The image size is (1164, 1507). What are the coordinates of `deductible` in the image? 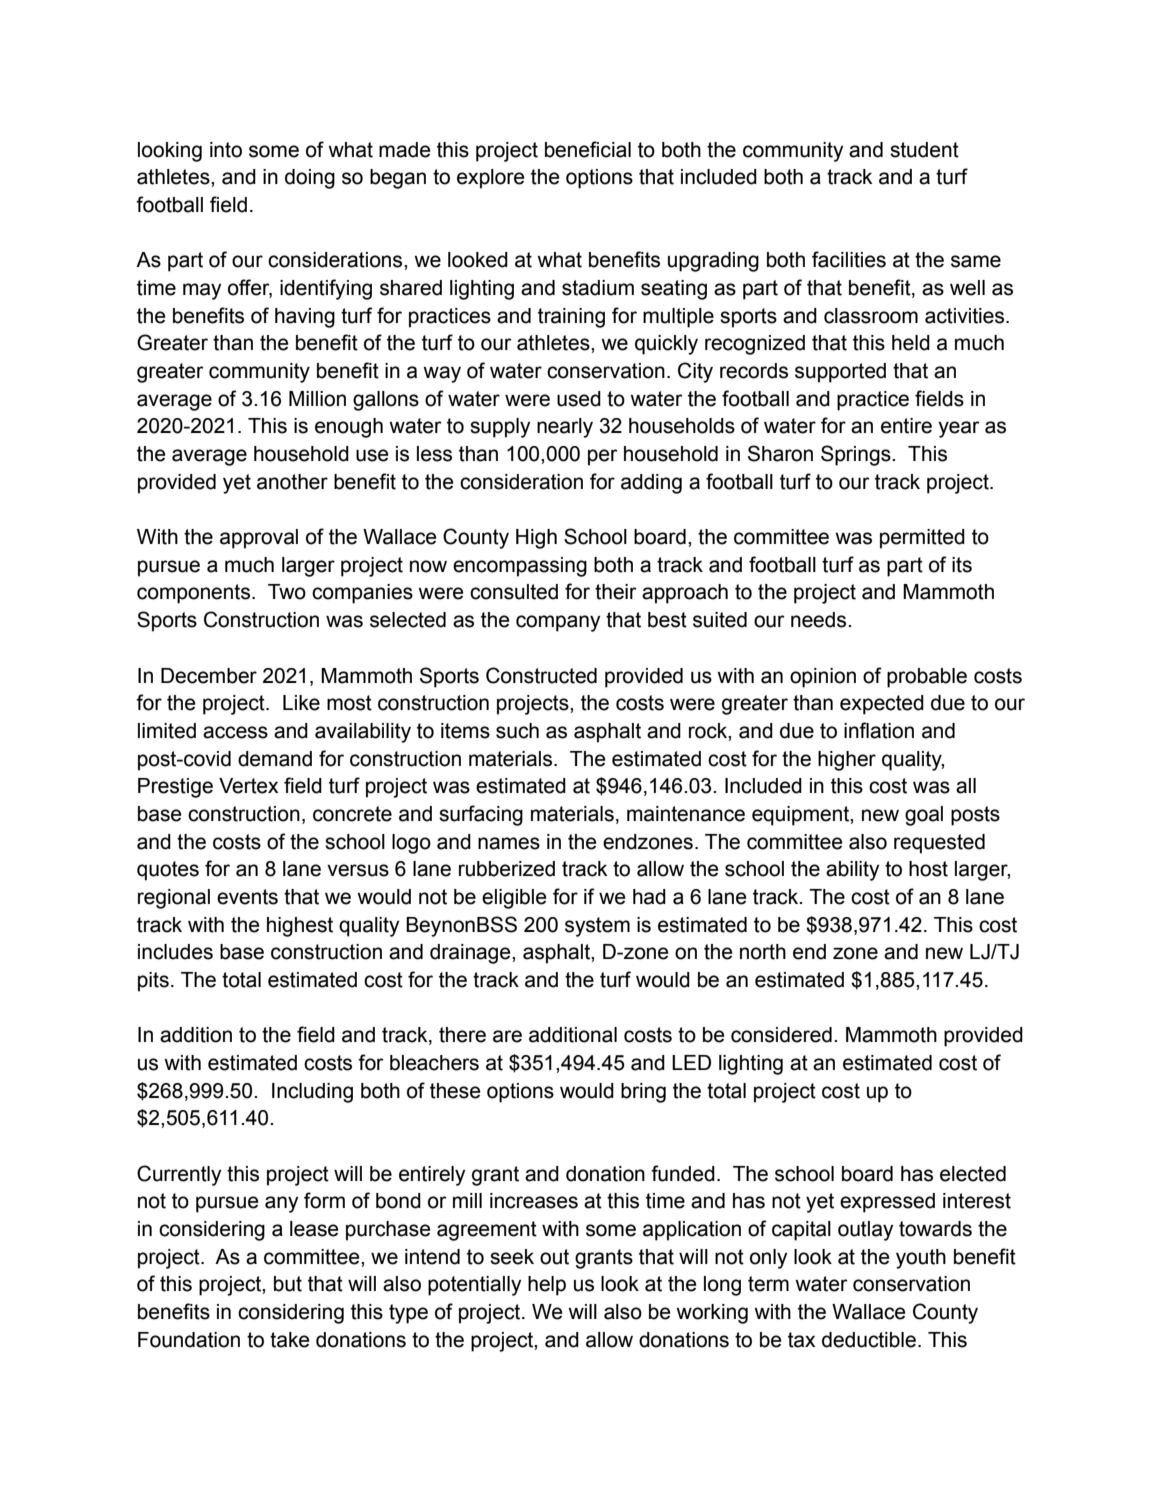 It's located at (869, 1340).
